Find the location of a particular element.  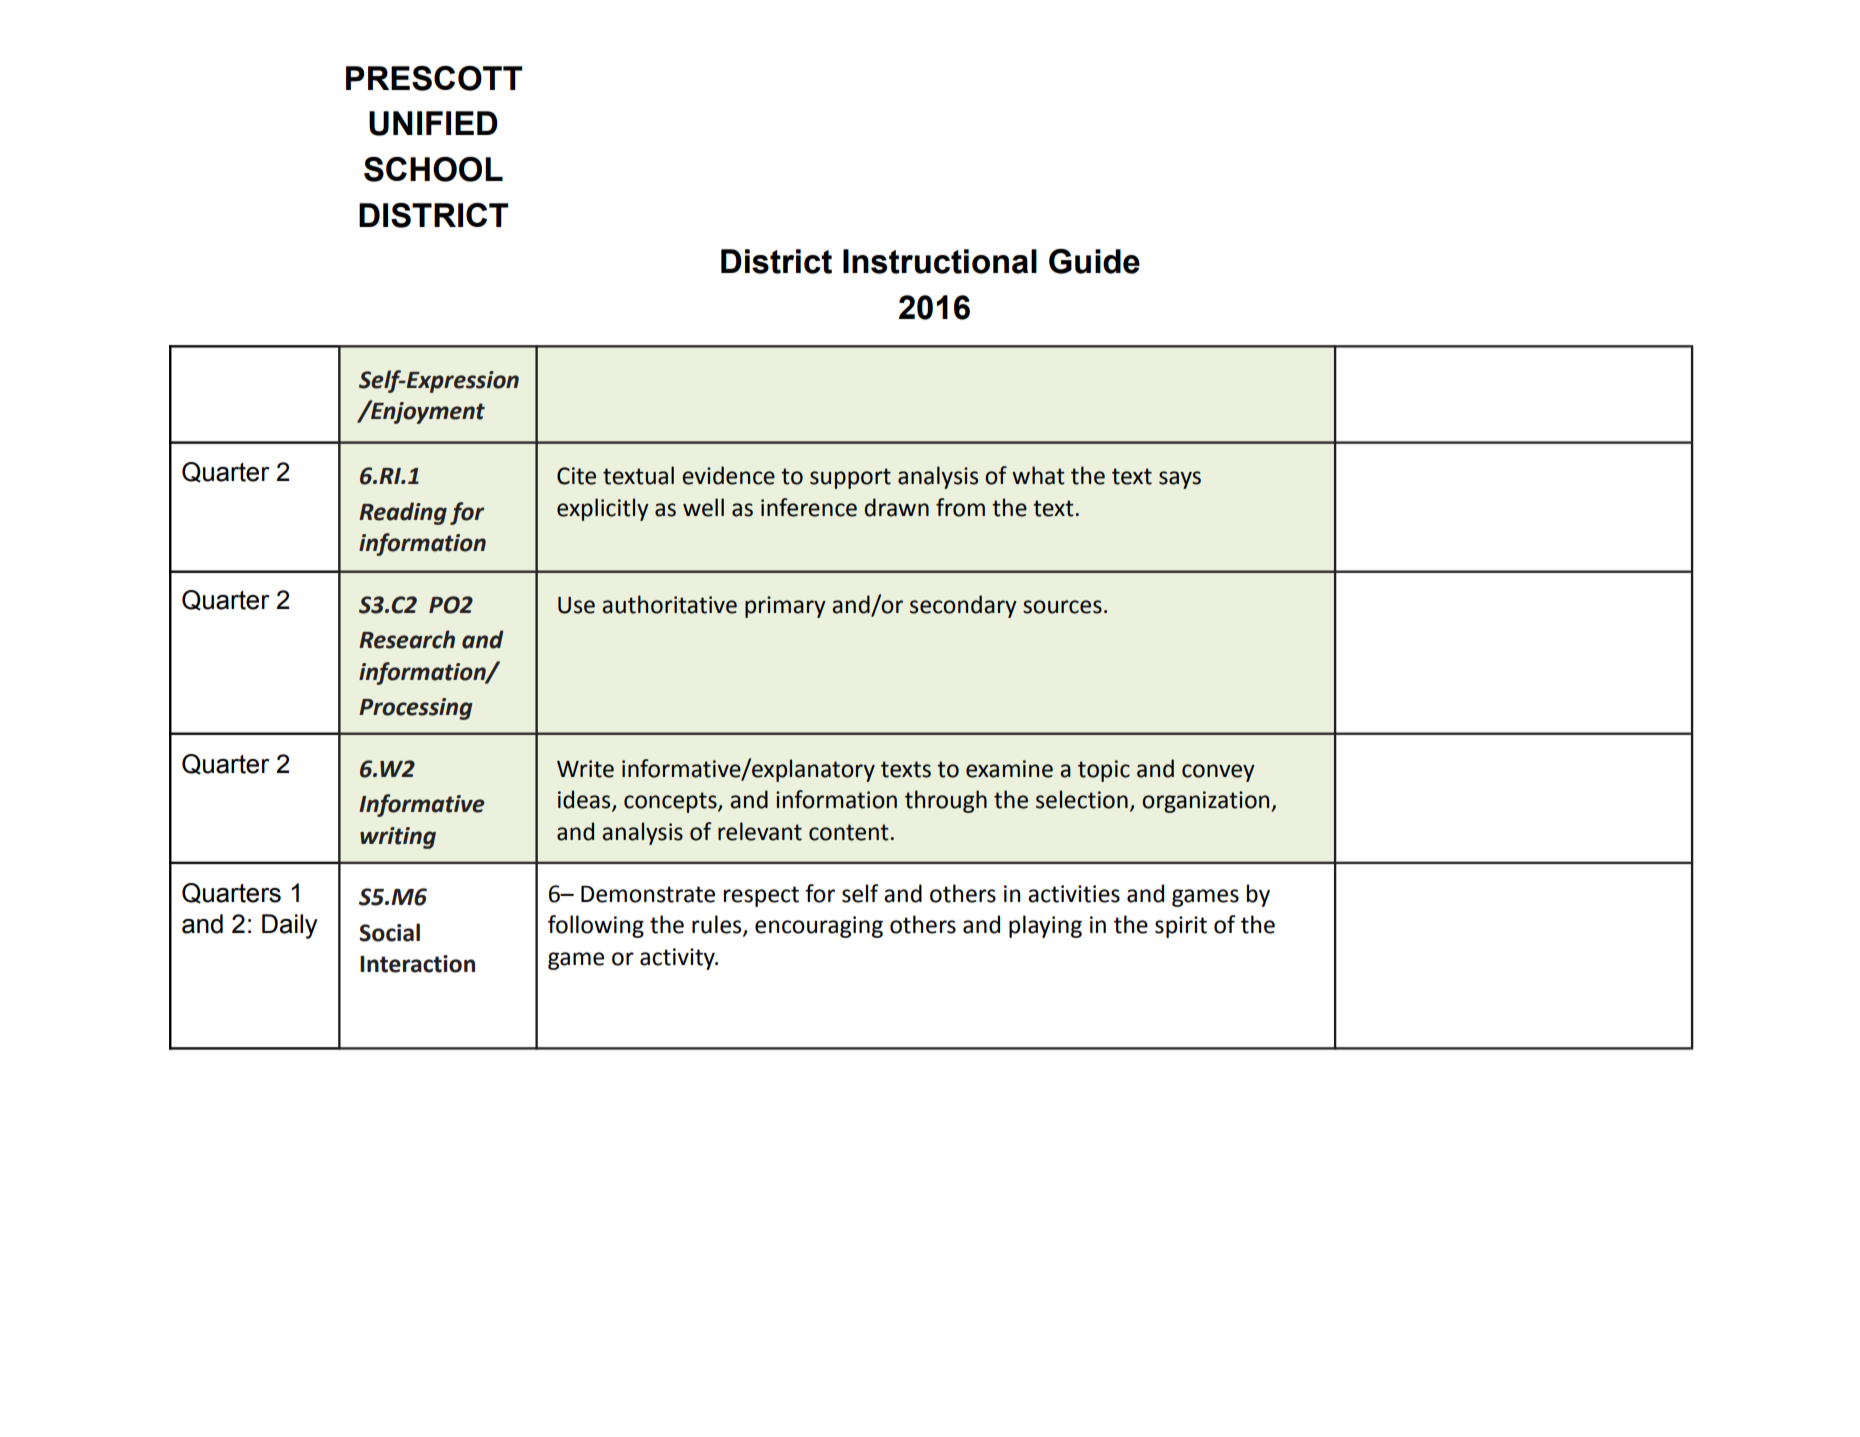

Guide is located at coordinates (1094, 261).
